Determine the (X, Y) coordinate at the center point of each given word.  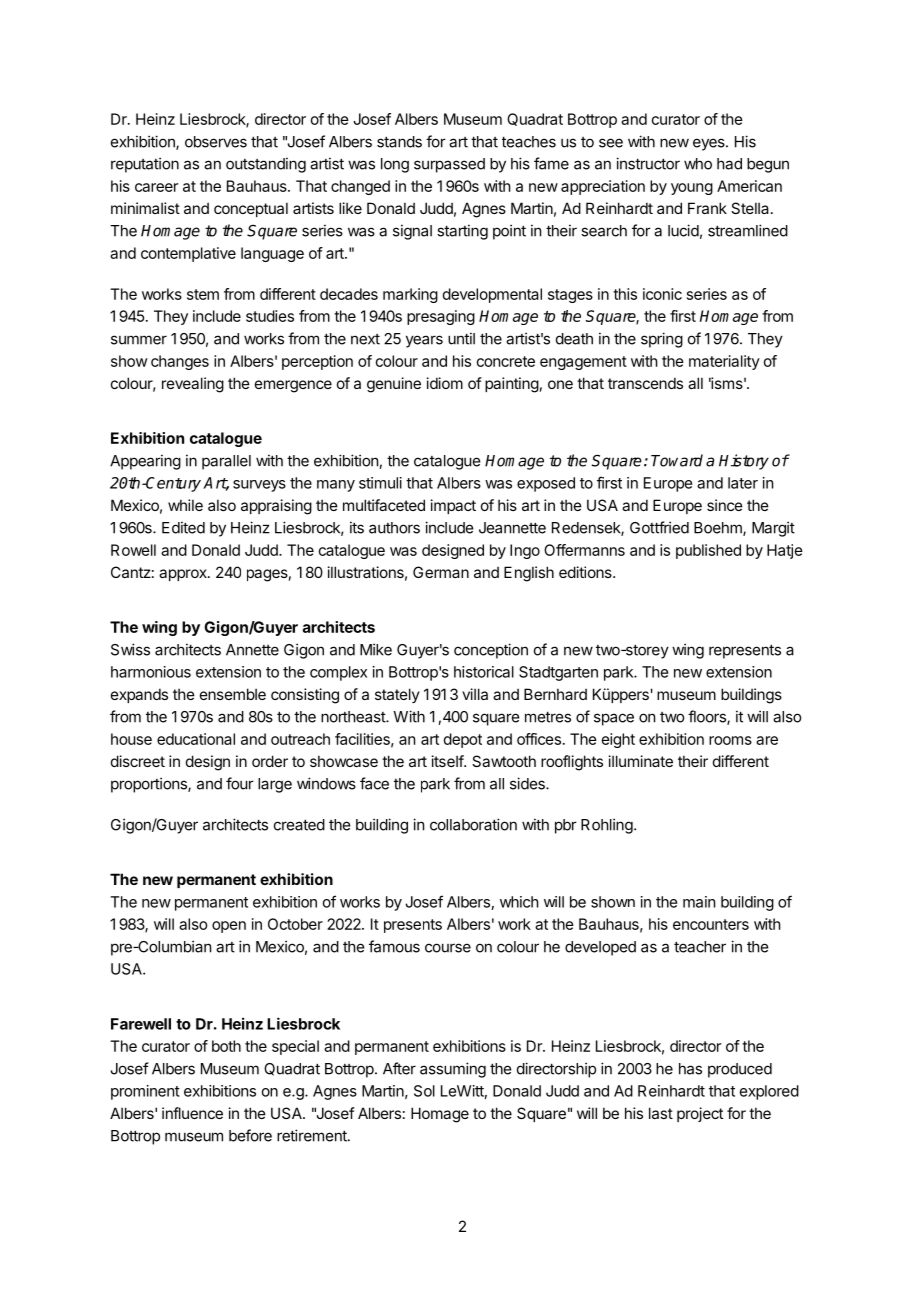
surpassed (449, 165)
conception (491, 651)
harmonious (151, 672)
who (698, 164)
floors (708, 717)
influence (192, 1113)
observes (216, 142)
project (700, 1114)
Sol (424, 1091)
